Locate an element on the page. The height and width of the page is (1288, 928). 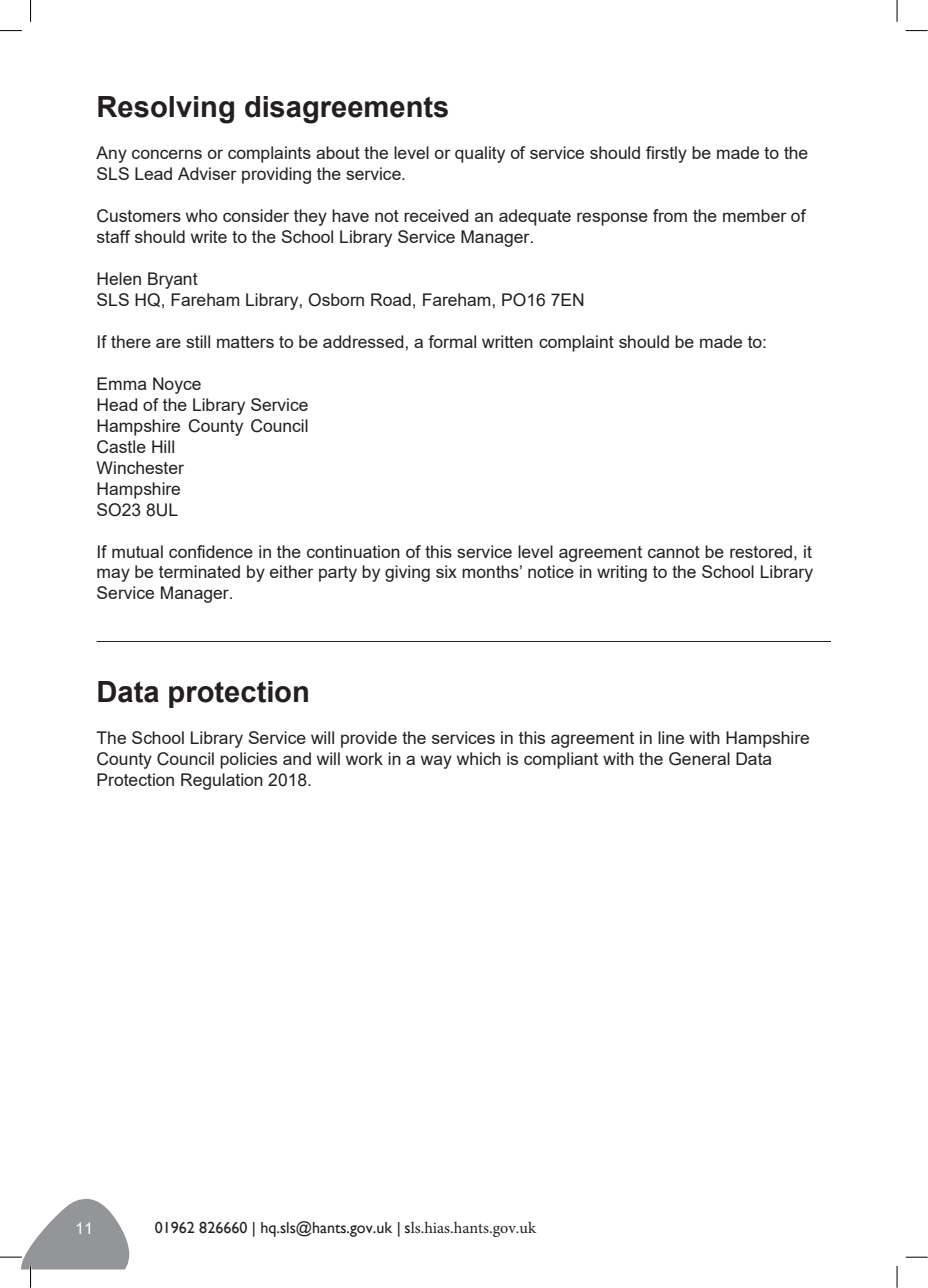
cannot is located at coordinates (674, 552).
